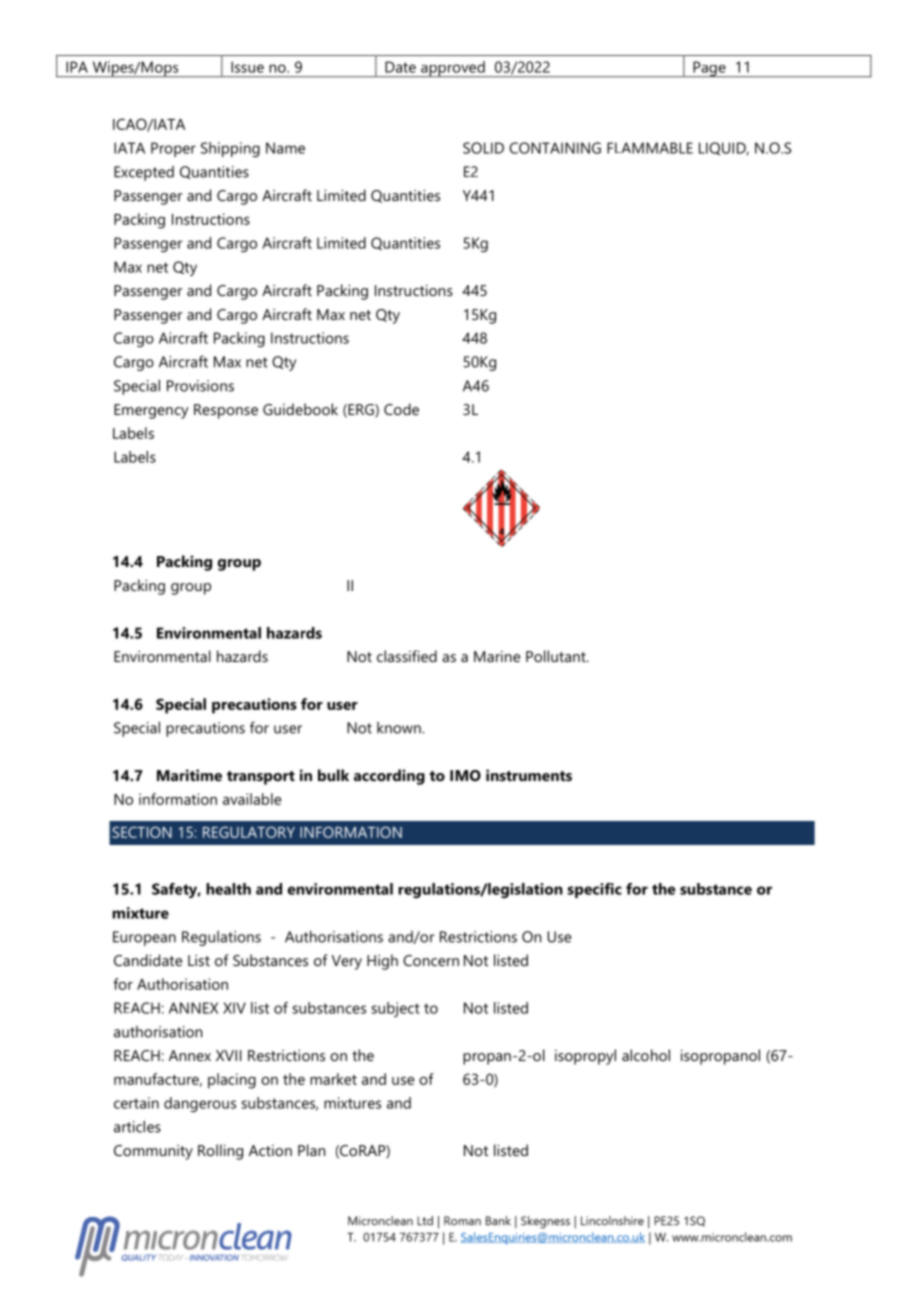 Image resolution: width=924 pixels, height=1308 pixels. Describe the element at coordinates (557, 656) in the image. I see `Pollutant` at that location.
